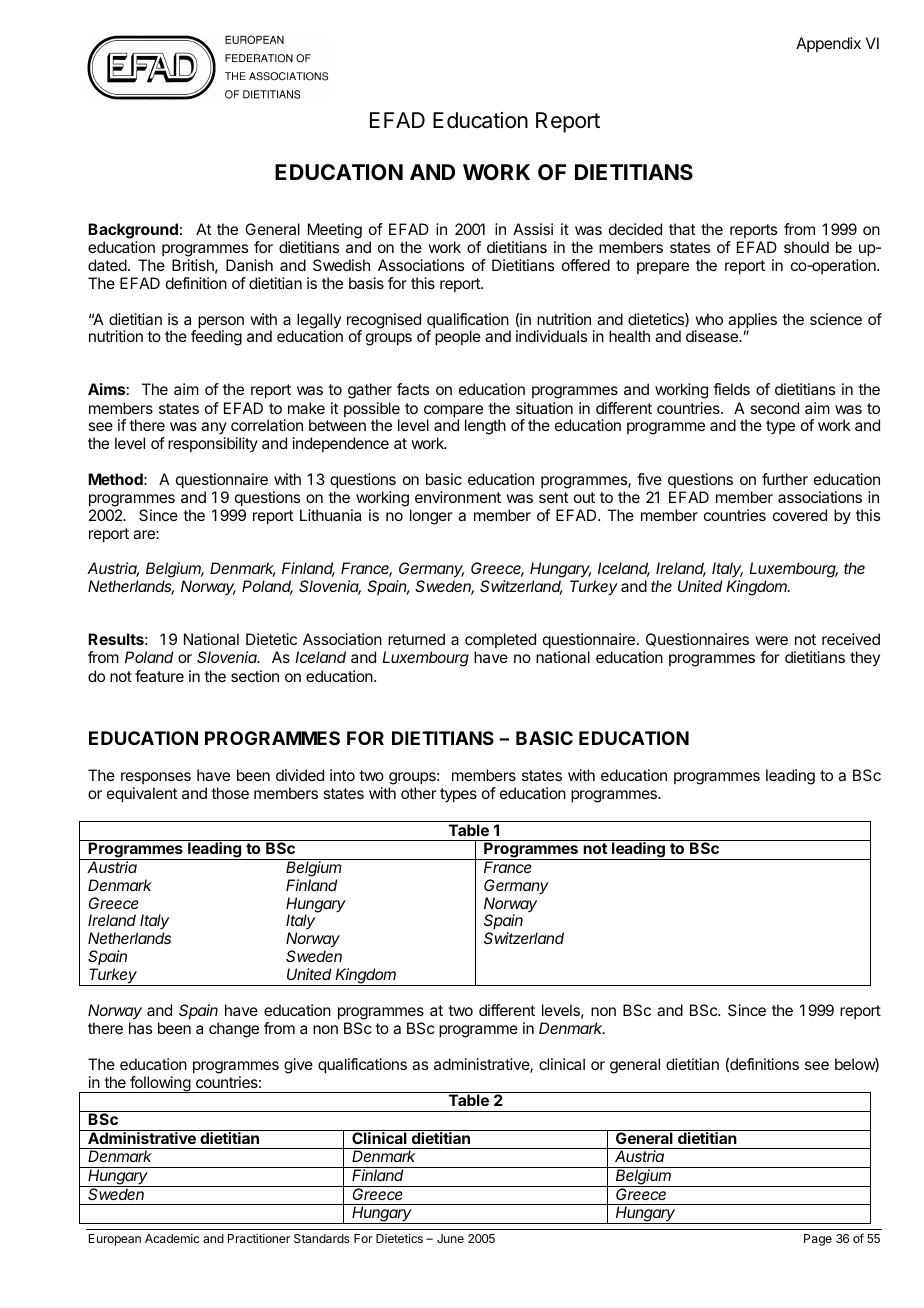 This screenshot has height=1308, width=924. Describe the element at coordinates (785, 479) in the screenshot. I see `further` at that location.
